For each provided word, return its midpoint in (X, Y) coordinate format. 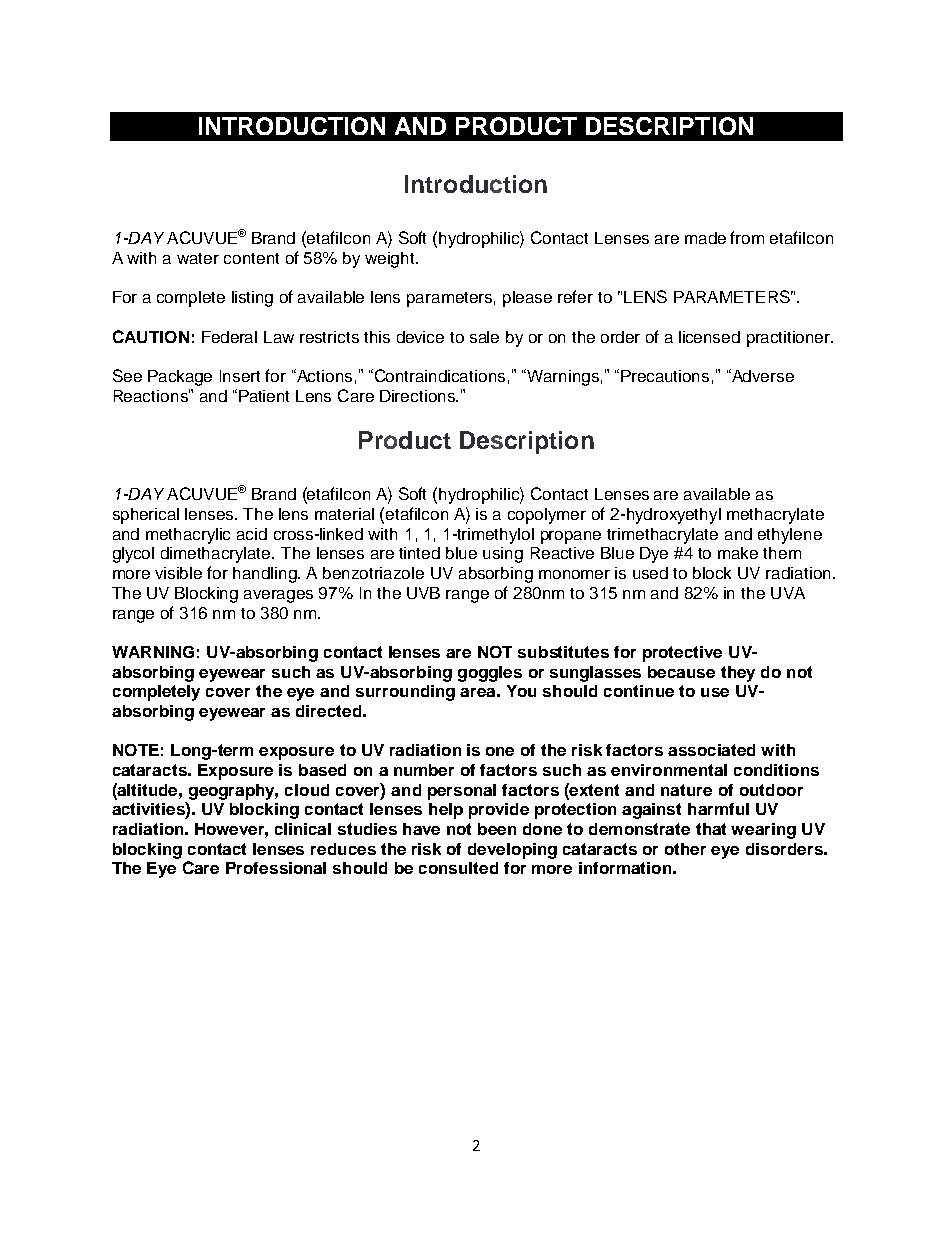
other (685, 849)
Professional (276, 868)
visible (178, 573)
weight (391, 260)
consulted (458, 868)
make (738, 553)
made (705, 238)
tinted (419, 553)
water (198, 258)
